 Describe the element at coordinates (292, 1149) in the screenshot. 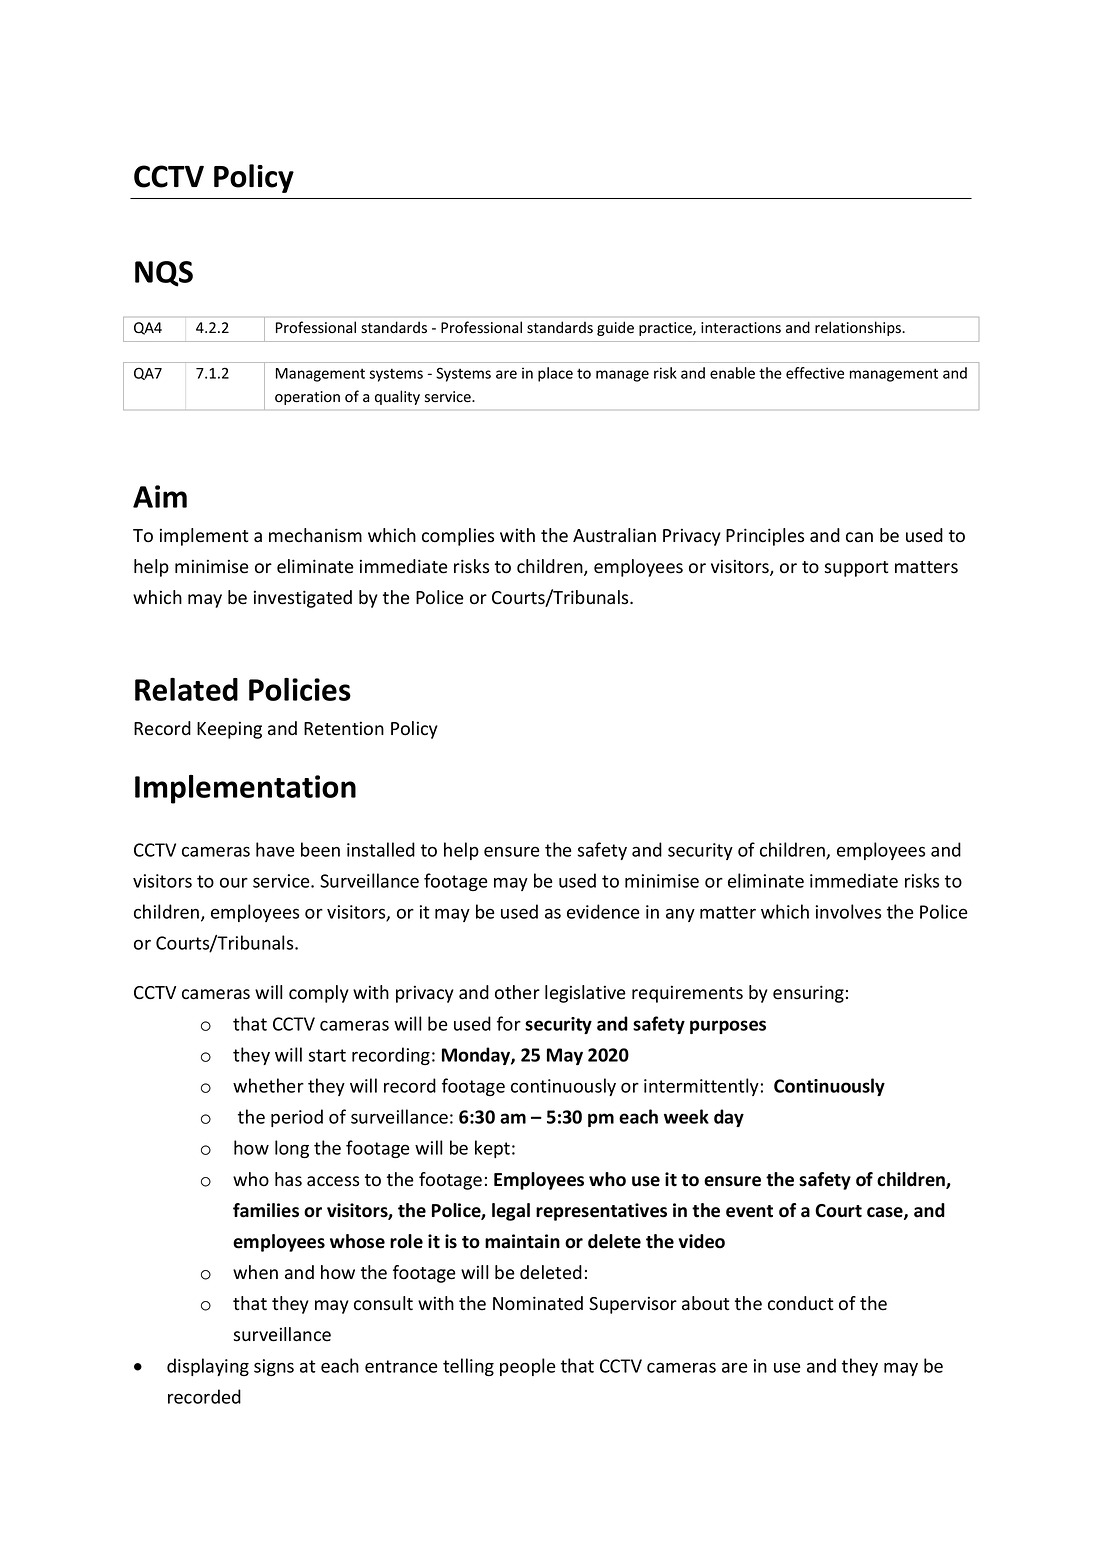

I see `long` at that location.
